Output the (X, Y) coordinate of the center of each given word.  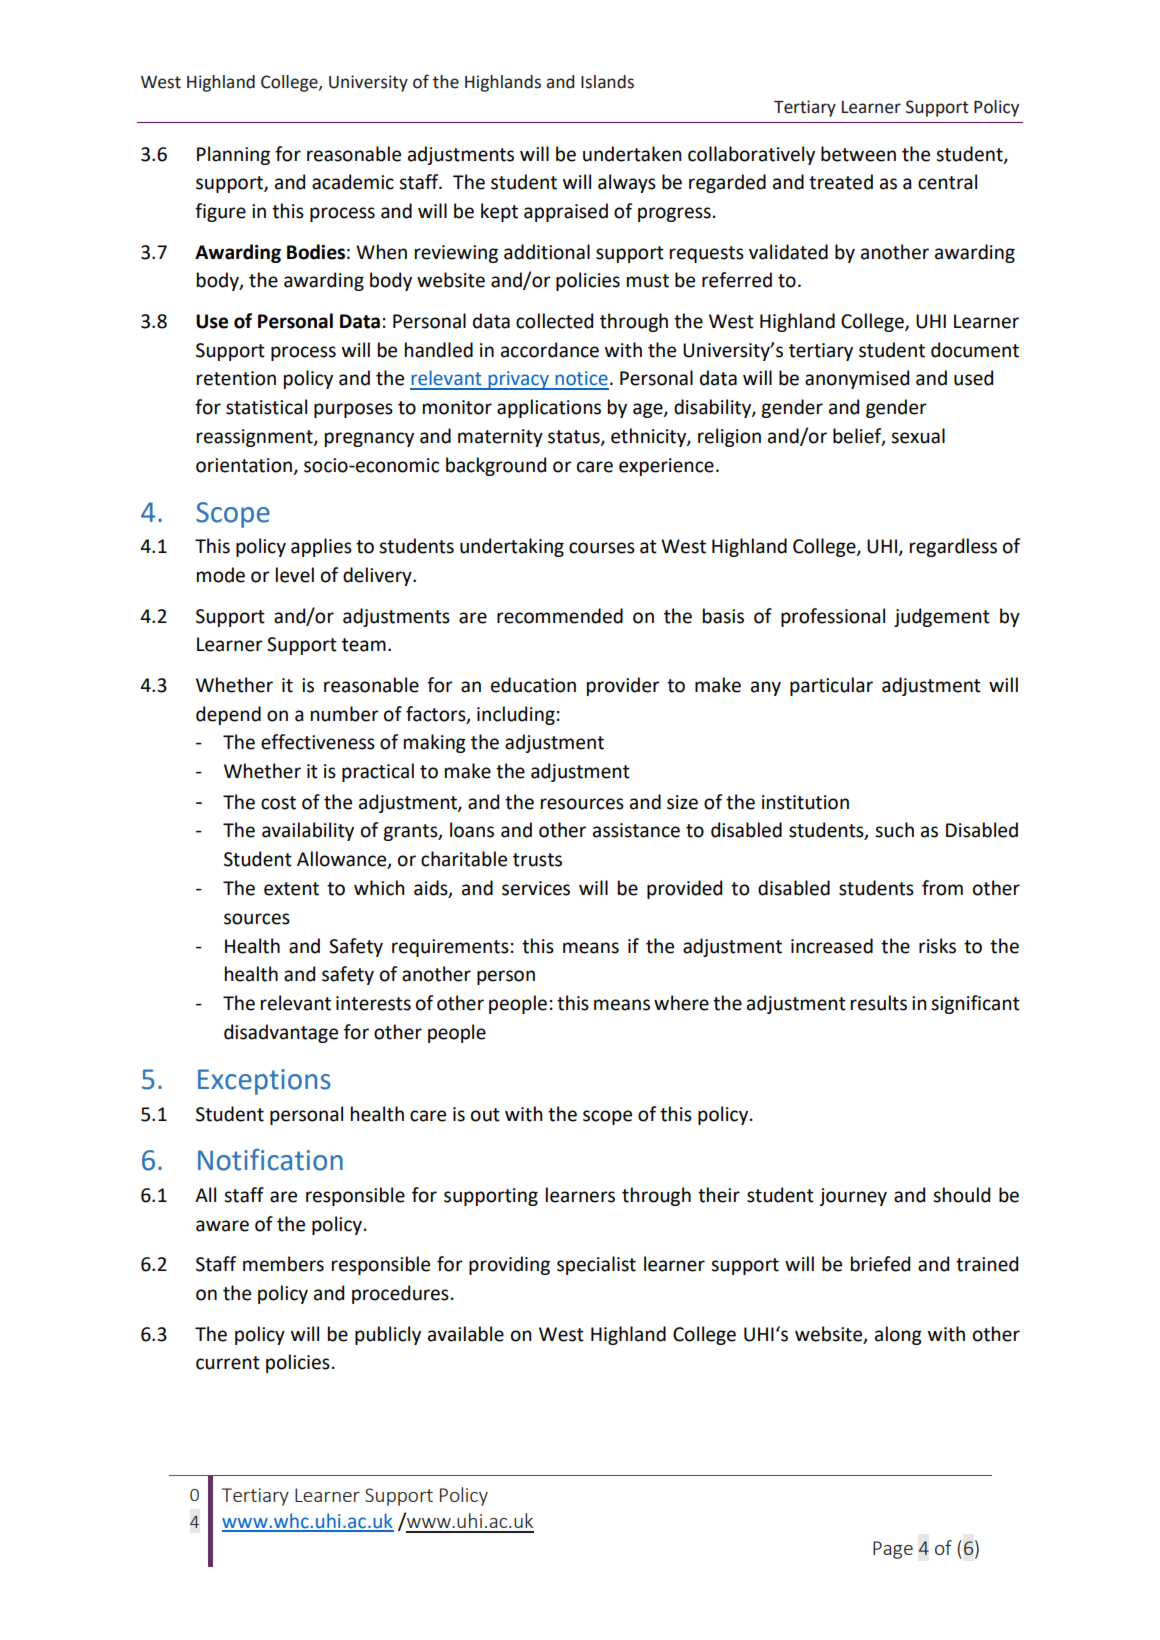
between (858, 154)
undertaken (632, 154)
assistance (636, 830)
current (228, 1363)
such (894, 830)
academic (353, 182)
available (466, 1334)
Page (893, 1550)
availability (308, 831)
